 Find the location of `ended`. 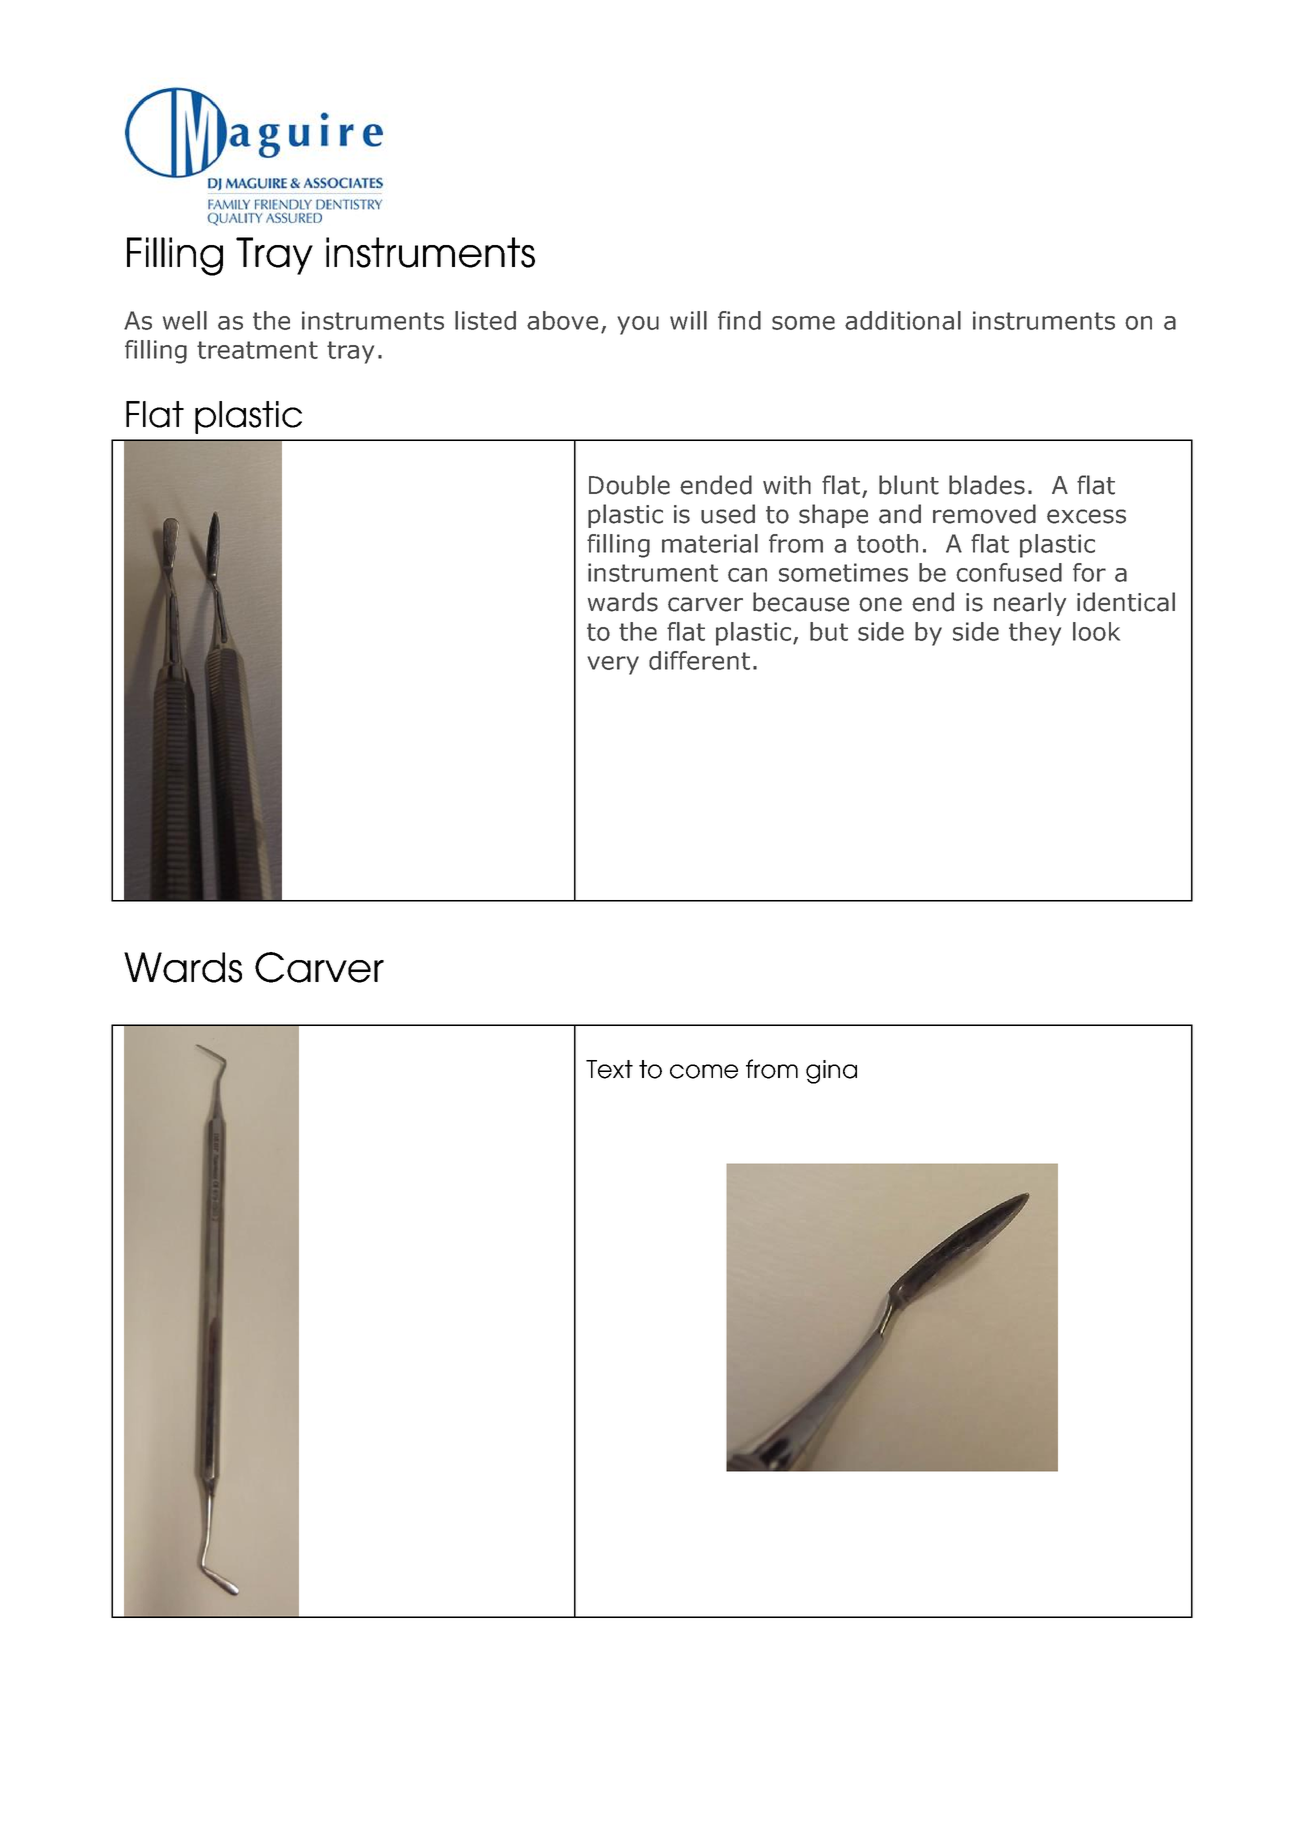

ended is located at coordinates (716, 485).
